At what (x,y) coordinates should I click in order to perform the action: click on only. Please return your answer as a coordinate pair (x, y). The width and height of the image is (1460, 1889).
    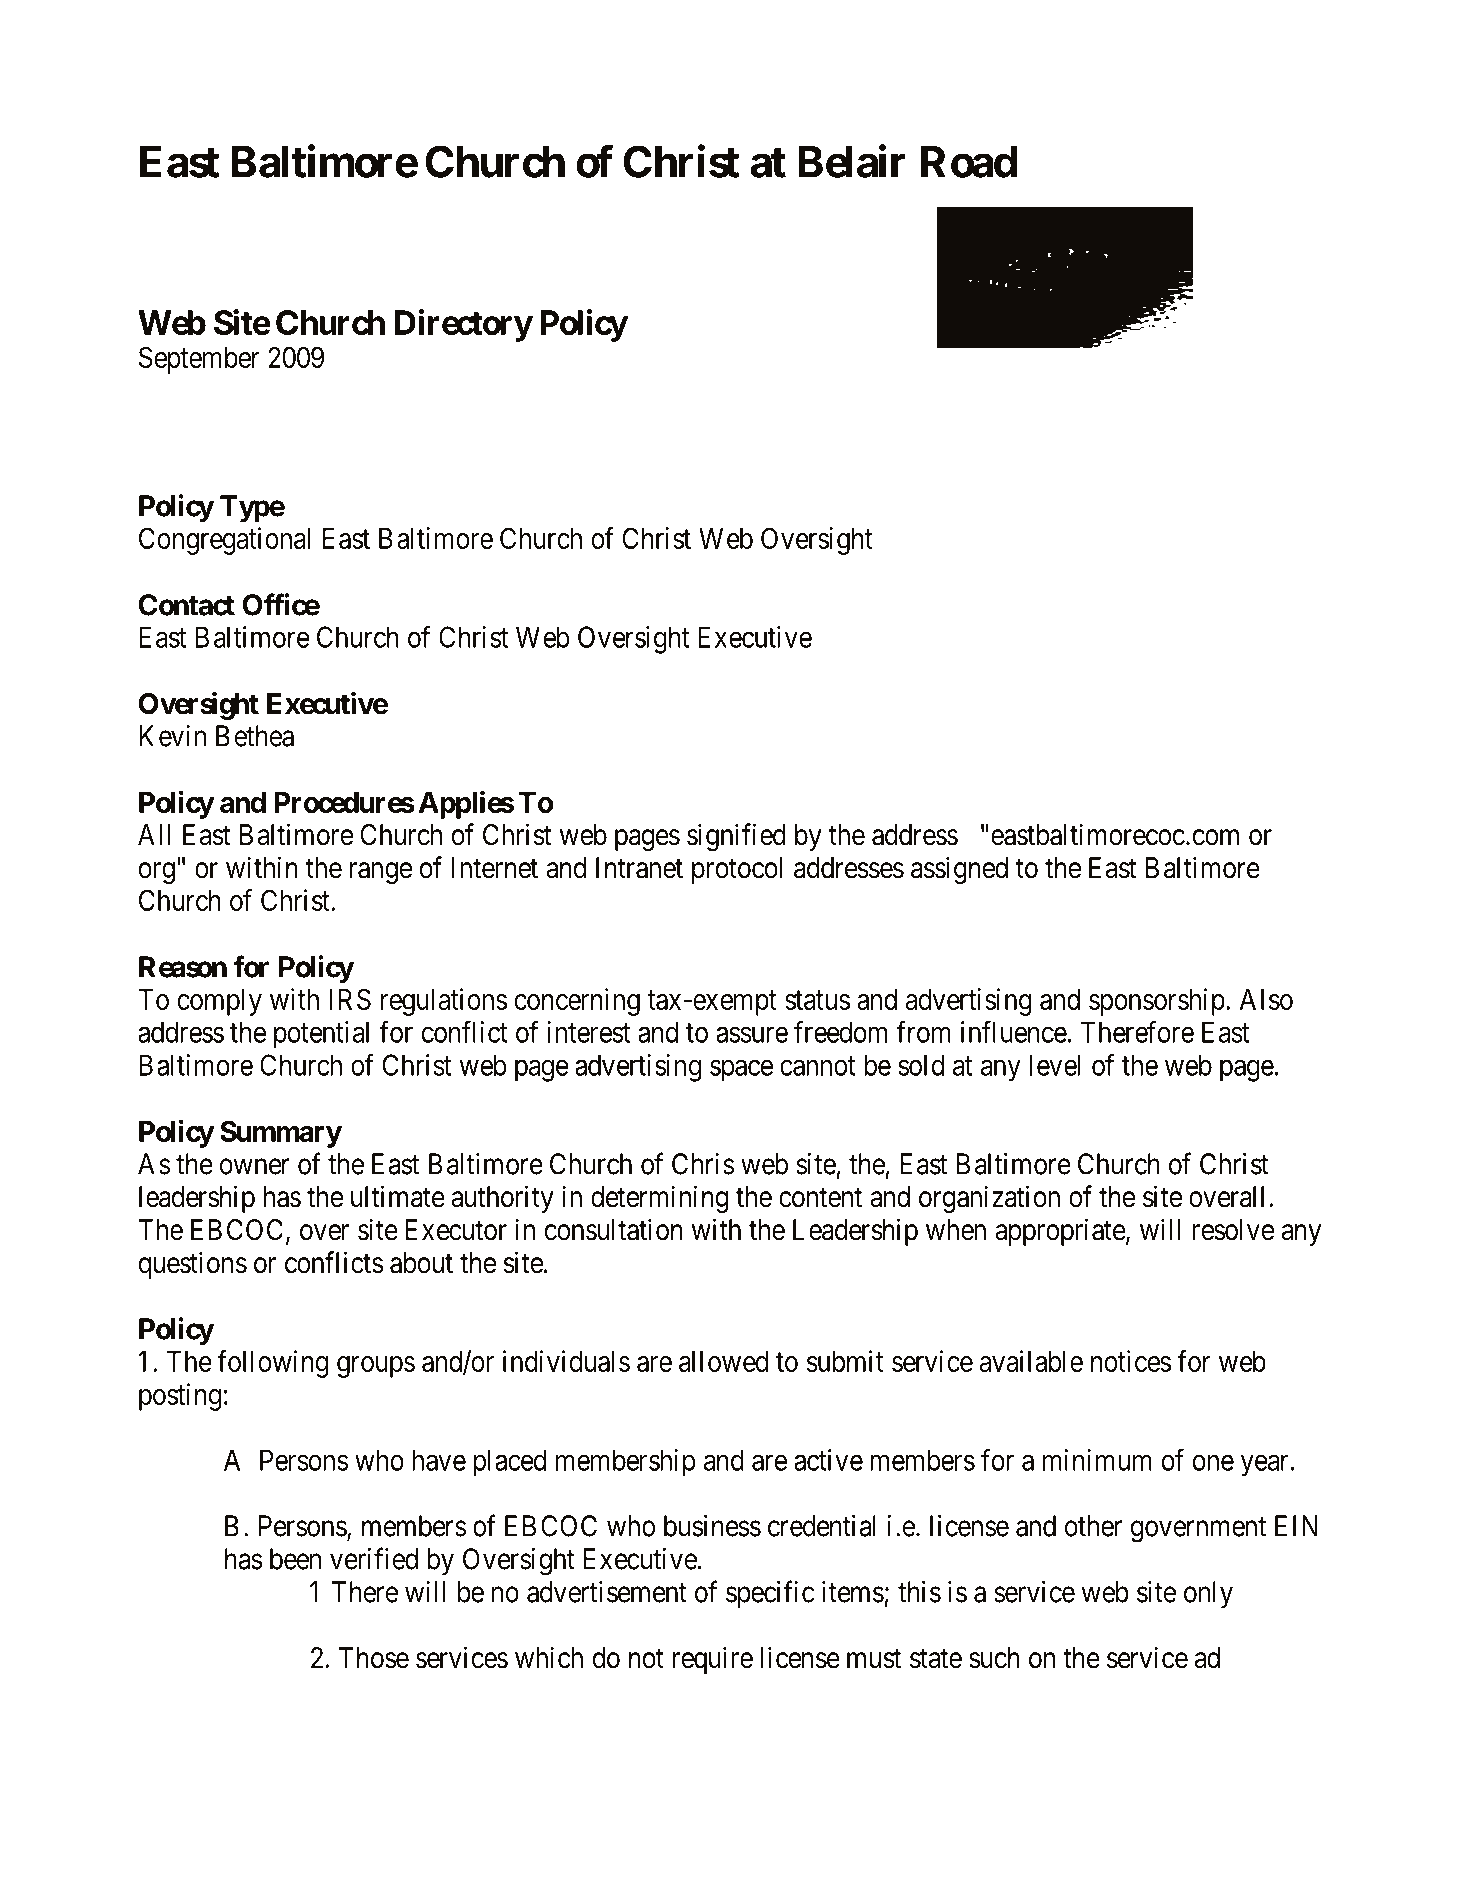
    Looking at the image, I should click on (1208, 1594).
